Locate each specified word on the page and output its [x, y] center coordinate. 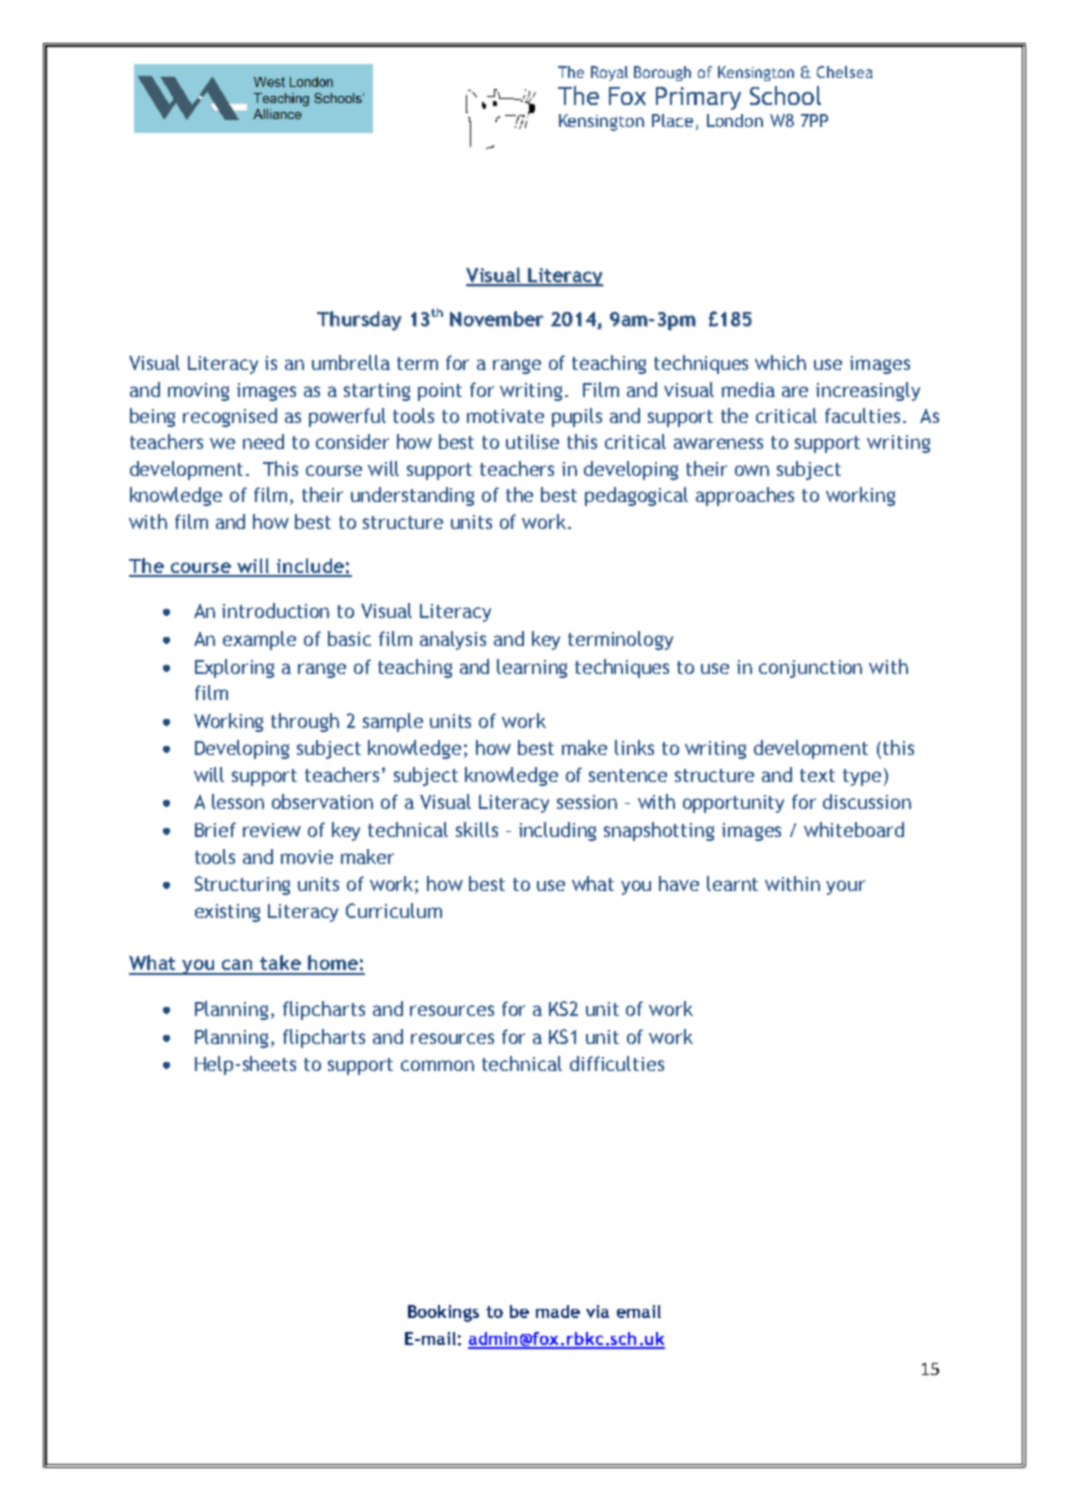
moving [198, 392]
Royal [609, 73]
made [558, 1311]
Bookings [443, 1313]
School [785, 95]
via [597, 1311]
